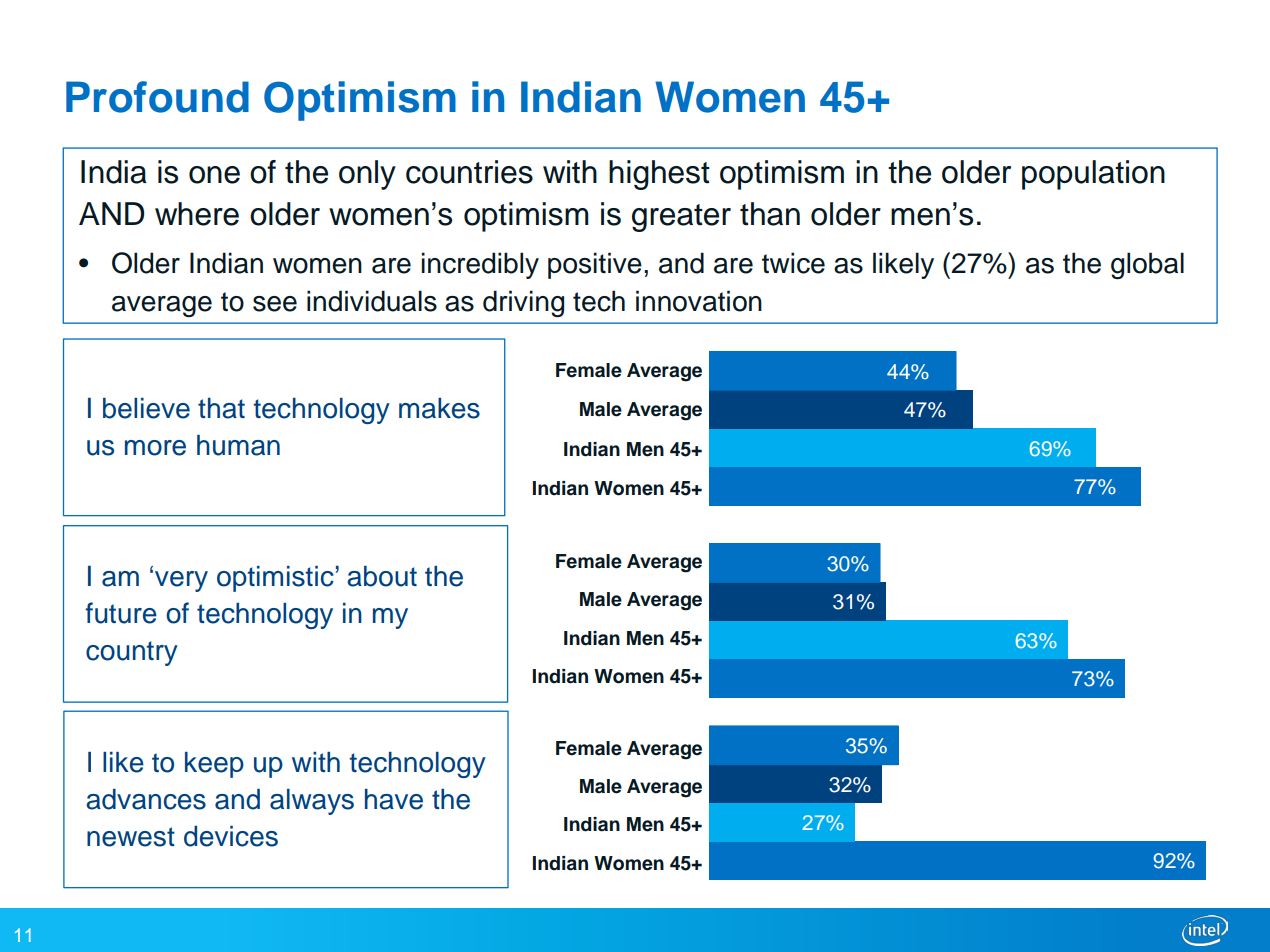 The image size is (1270, 952). Describe the element at coordinates (439, 408) in the page. I see `makes` at that location.
